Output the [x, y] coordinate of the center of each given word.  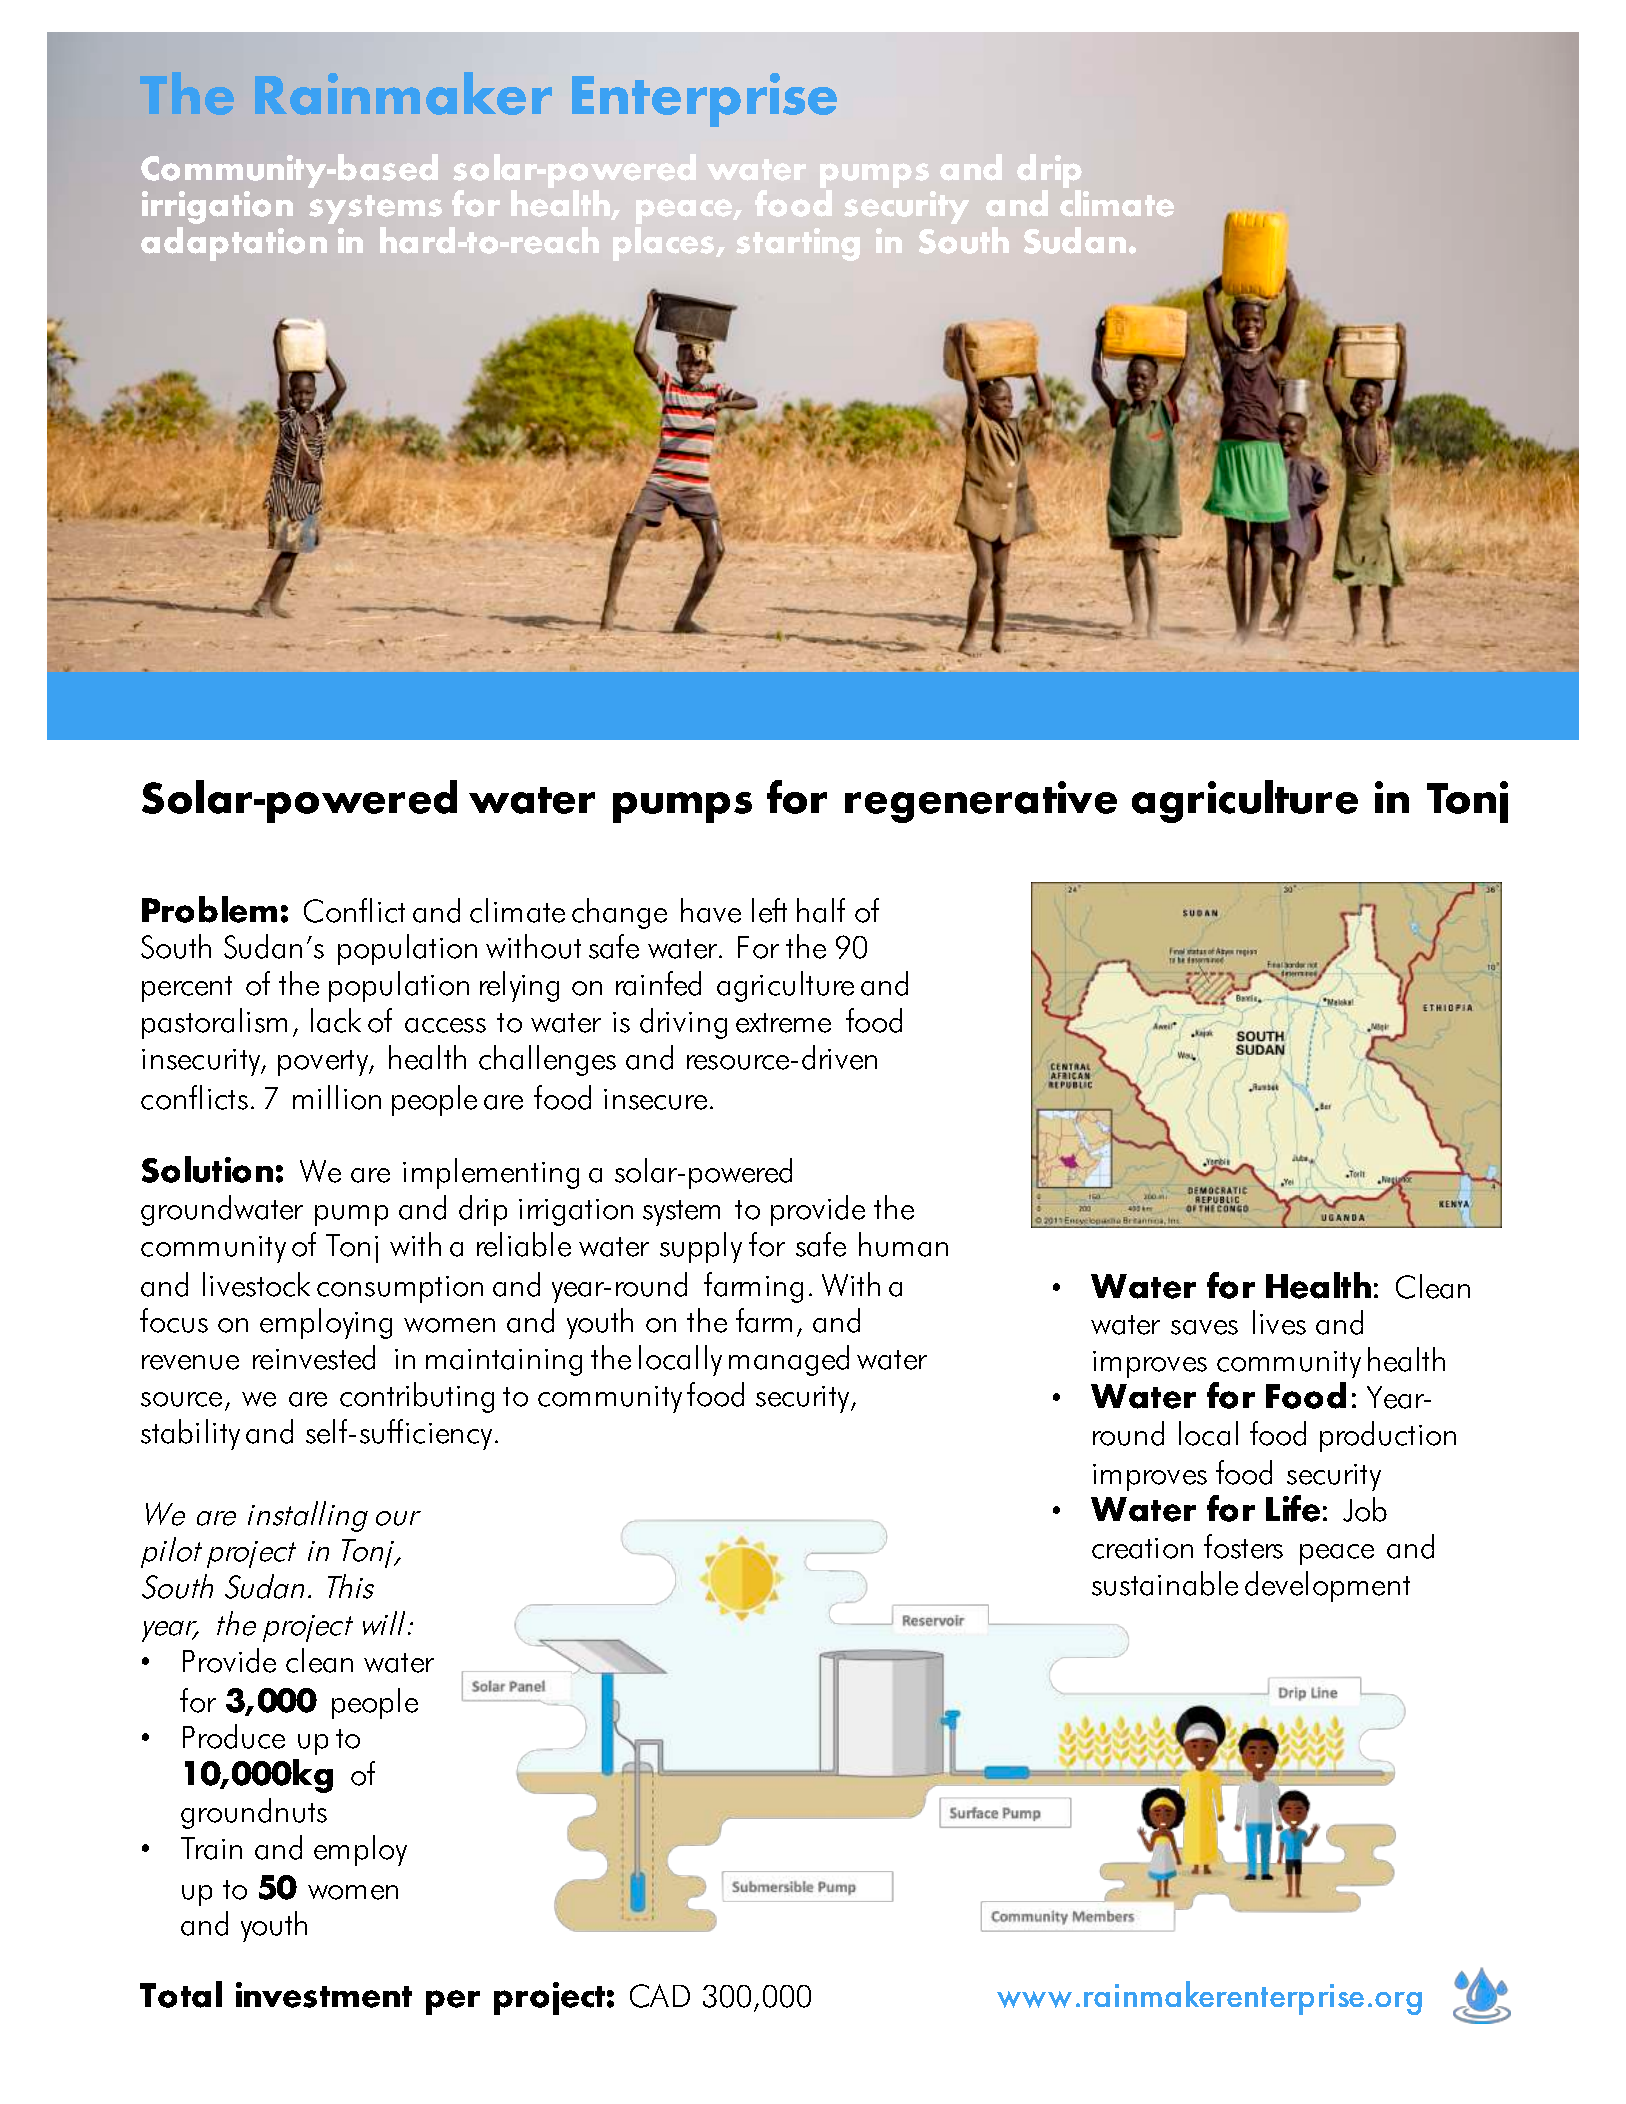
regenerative [981, 802]
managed [789, 1360]
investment [324, 1995]
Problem [209, 909]
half [821, 910]
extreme [783, 1023]
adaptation [234, 244]
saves [1204, 1327]
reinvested [314, 1357]
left [769, 910]
